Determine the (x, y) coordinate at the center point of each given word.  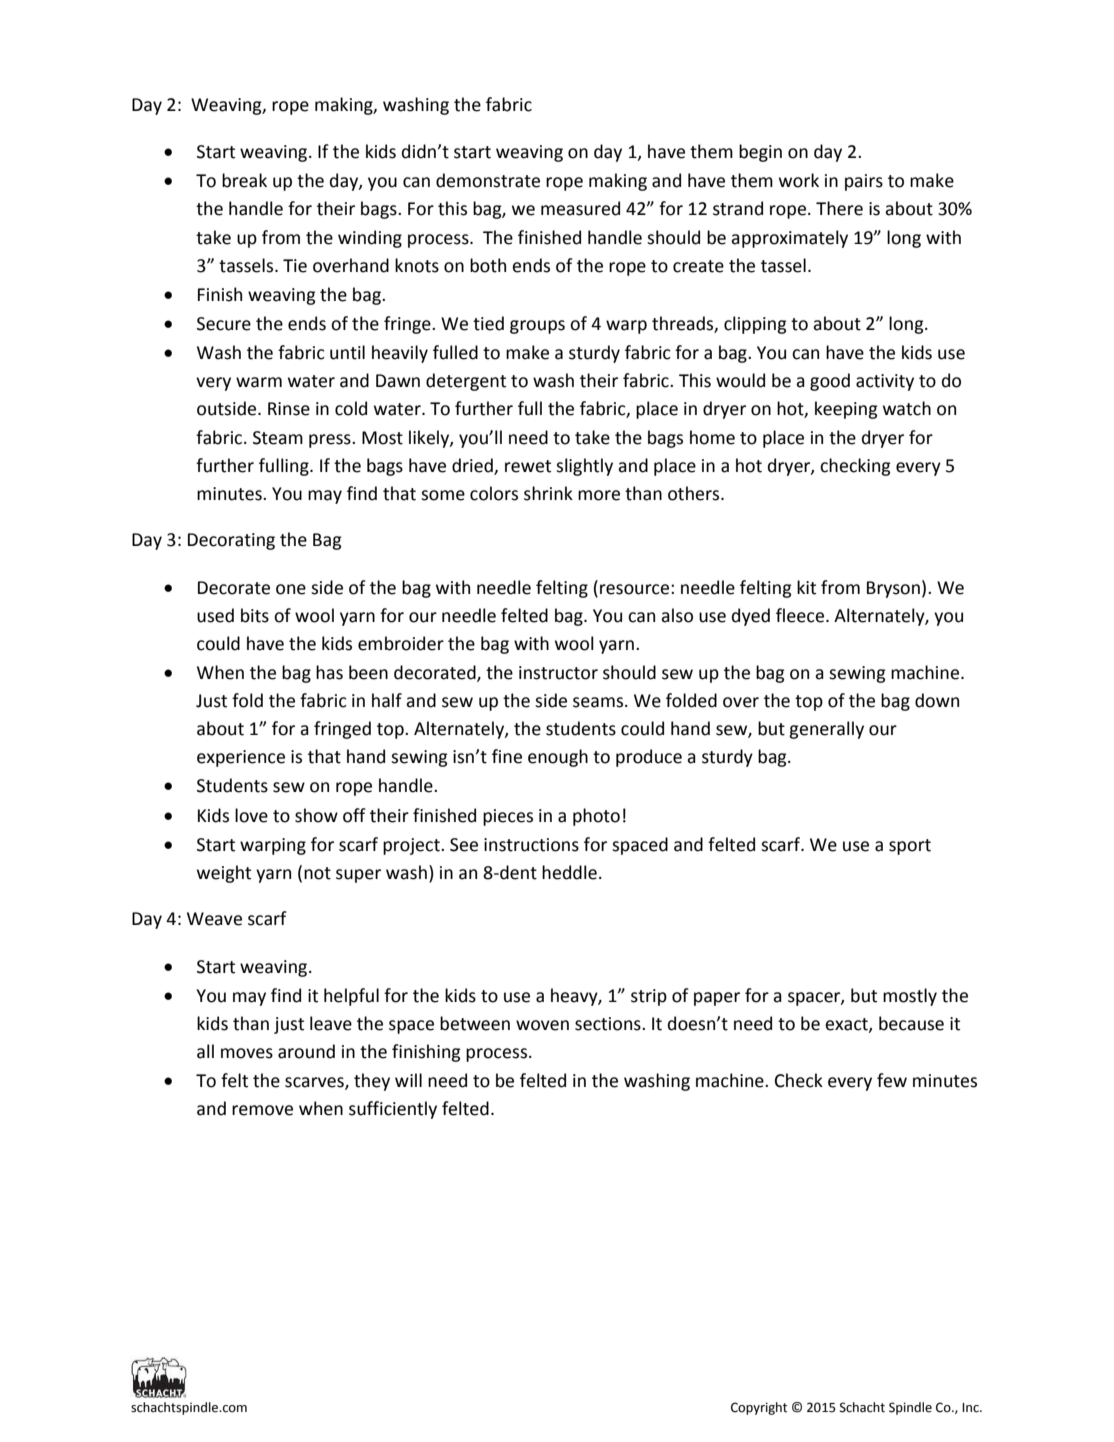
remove (262, 1110)
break (244, 180)
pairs (864, 182)
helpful (351, 997)
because (911, 1023)
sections (609, 1024)
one (291, 589)
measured (580, 208)
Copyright (759, 1408)
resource (636, 589)
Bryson (893, 589)
